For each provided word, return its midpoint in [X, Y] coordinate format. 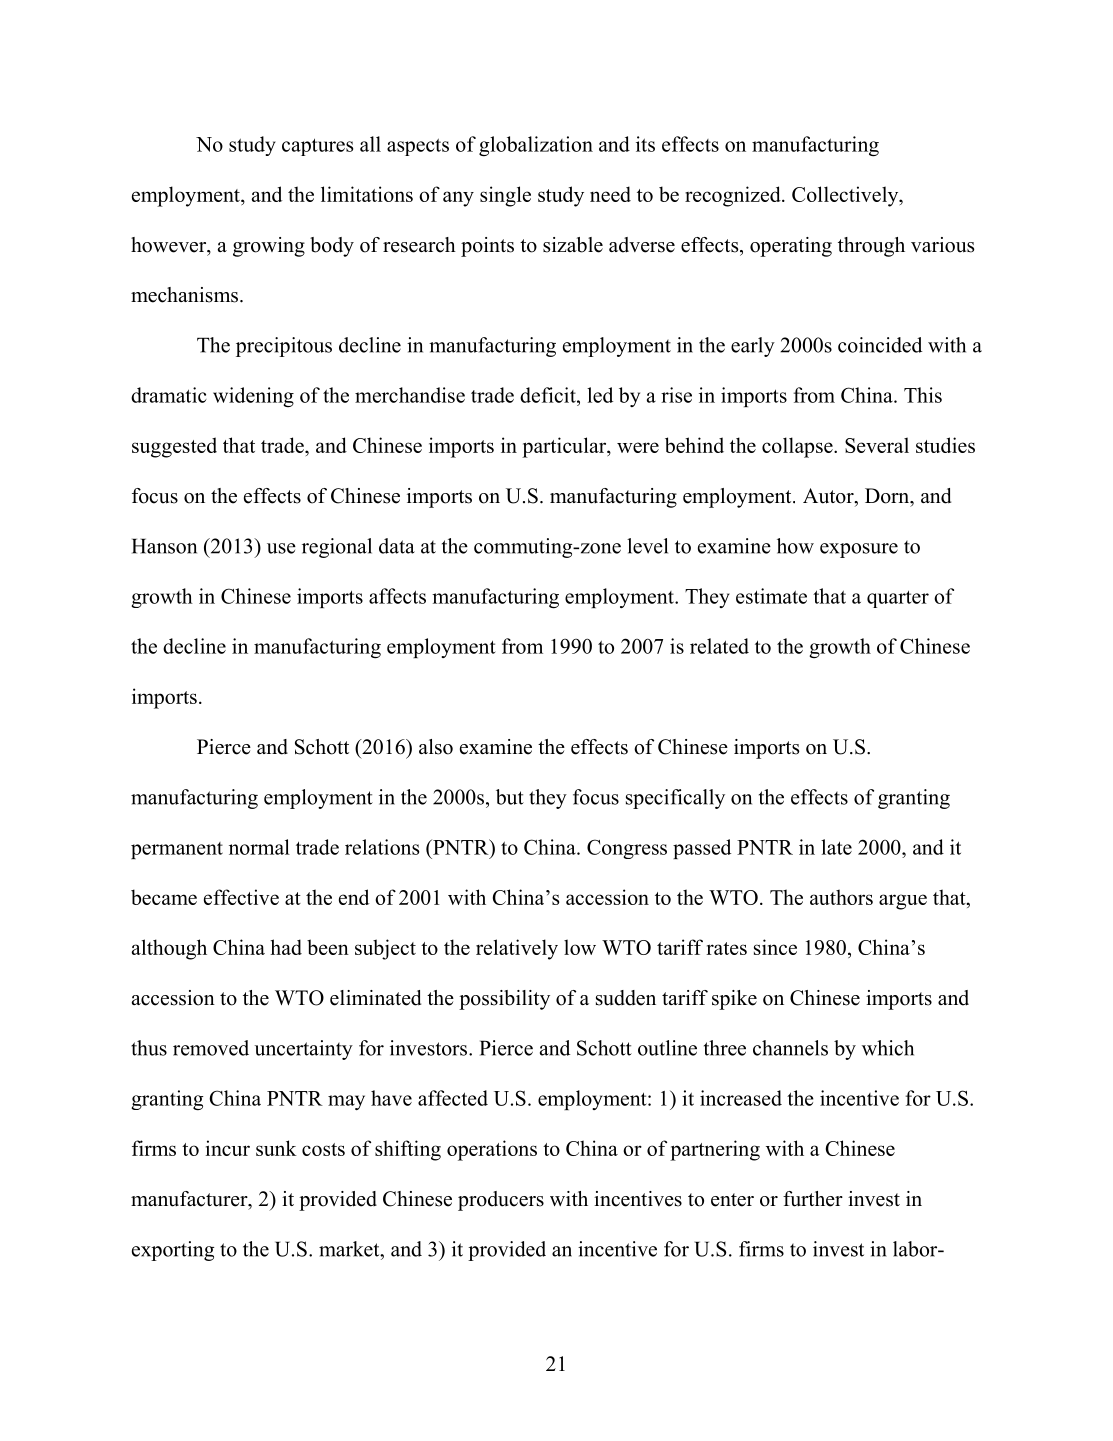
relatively [517, 949]
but [510, 797]
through [871, 247]
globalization [536, 146]
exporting [173, 1251]
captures [317, 147]
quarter [898, 599]
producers [501, 1201]
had [286, 947]
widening [253, 397]
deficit [549, 395]
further [813, 1199]
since [775, 947]
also [436, 747]
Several [877, 445]
